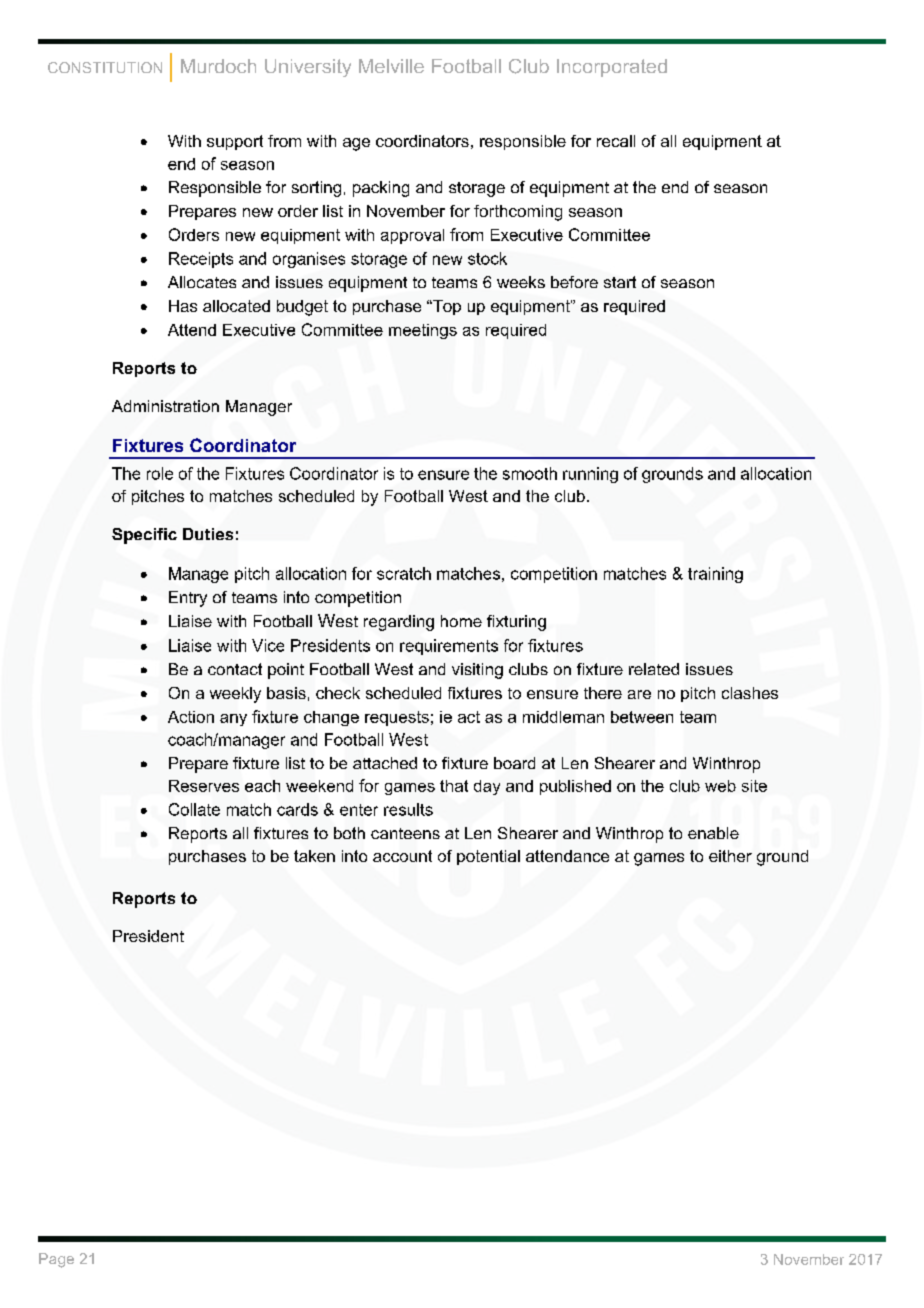 The height and width of the screenshot is (1308, 924). Describe the element at coordinates (612, 68) in the screenshot. I see `Incorporated` at that location.
